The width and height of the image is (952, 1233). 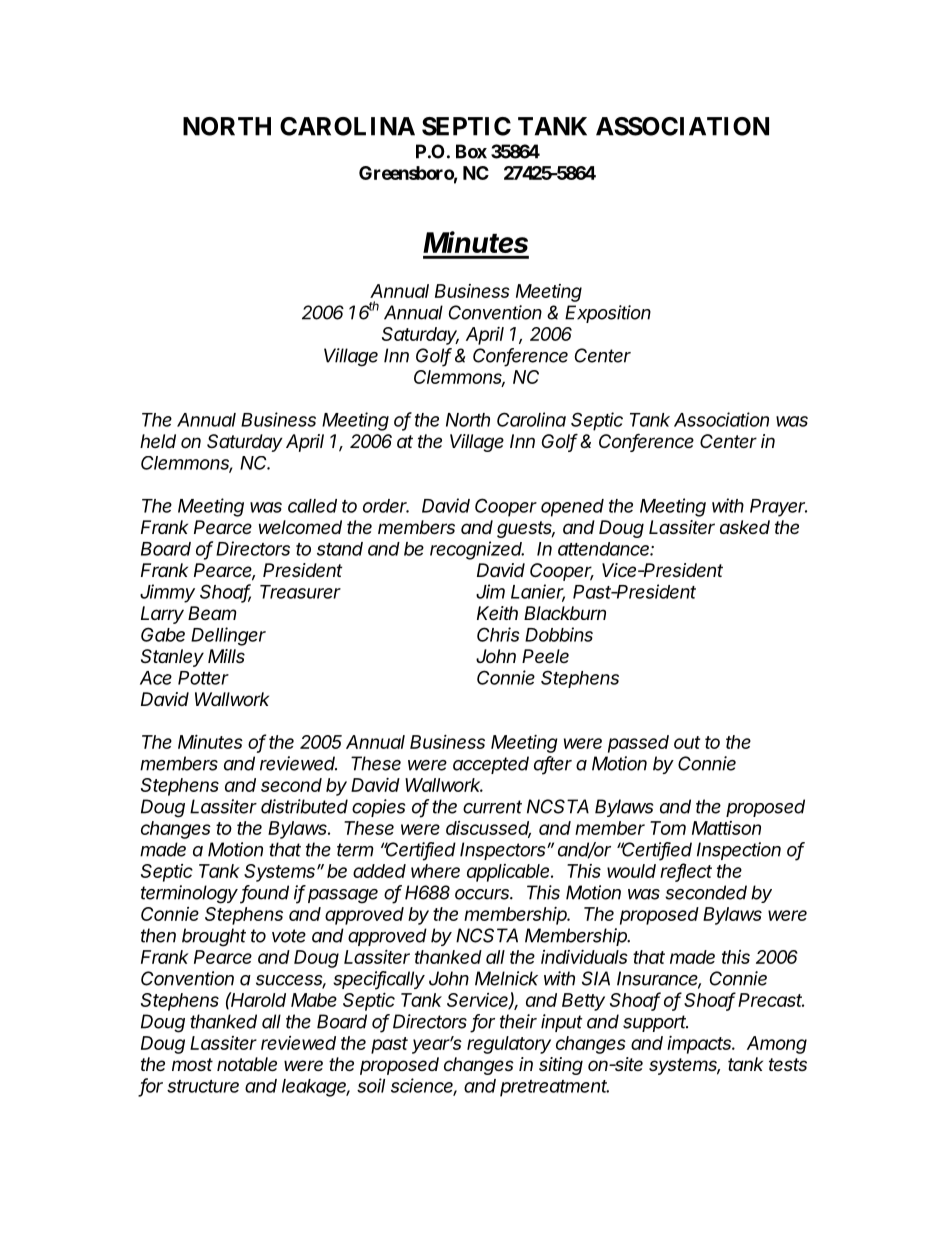 What do you see at coordinates (687, 742) in the image?
I see `out` at bounding box center [687, 742].
